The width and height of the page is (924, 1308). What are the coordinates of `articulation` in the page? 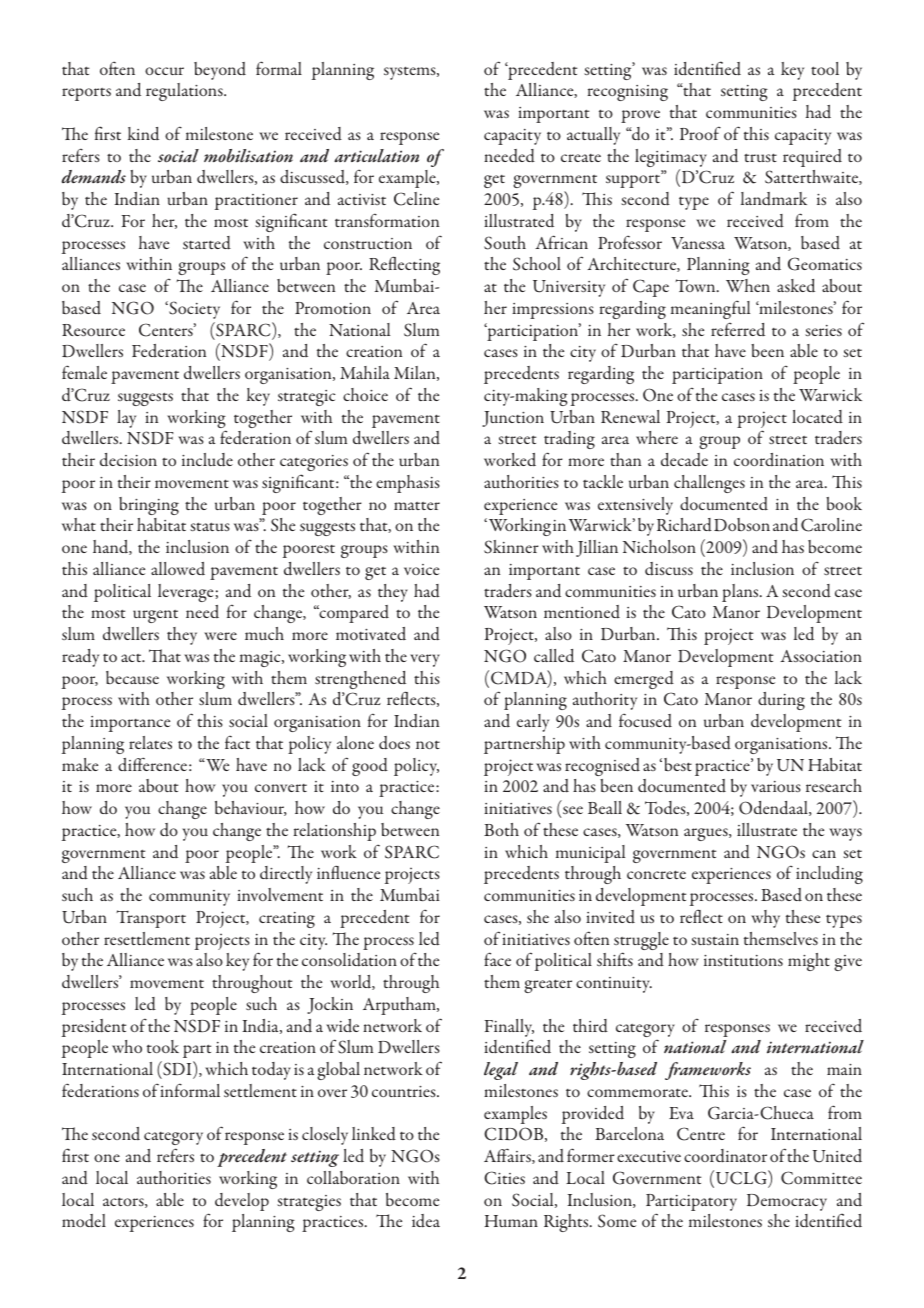 It's located at (376, 156).
